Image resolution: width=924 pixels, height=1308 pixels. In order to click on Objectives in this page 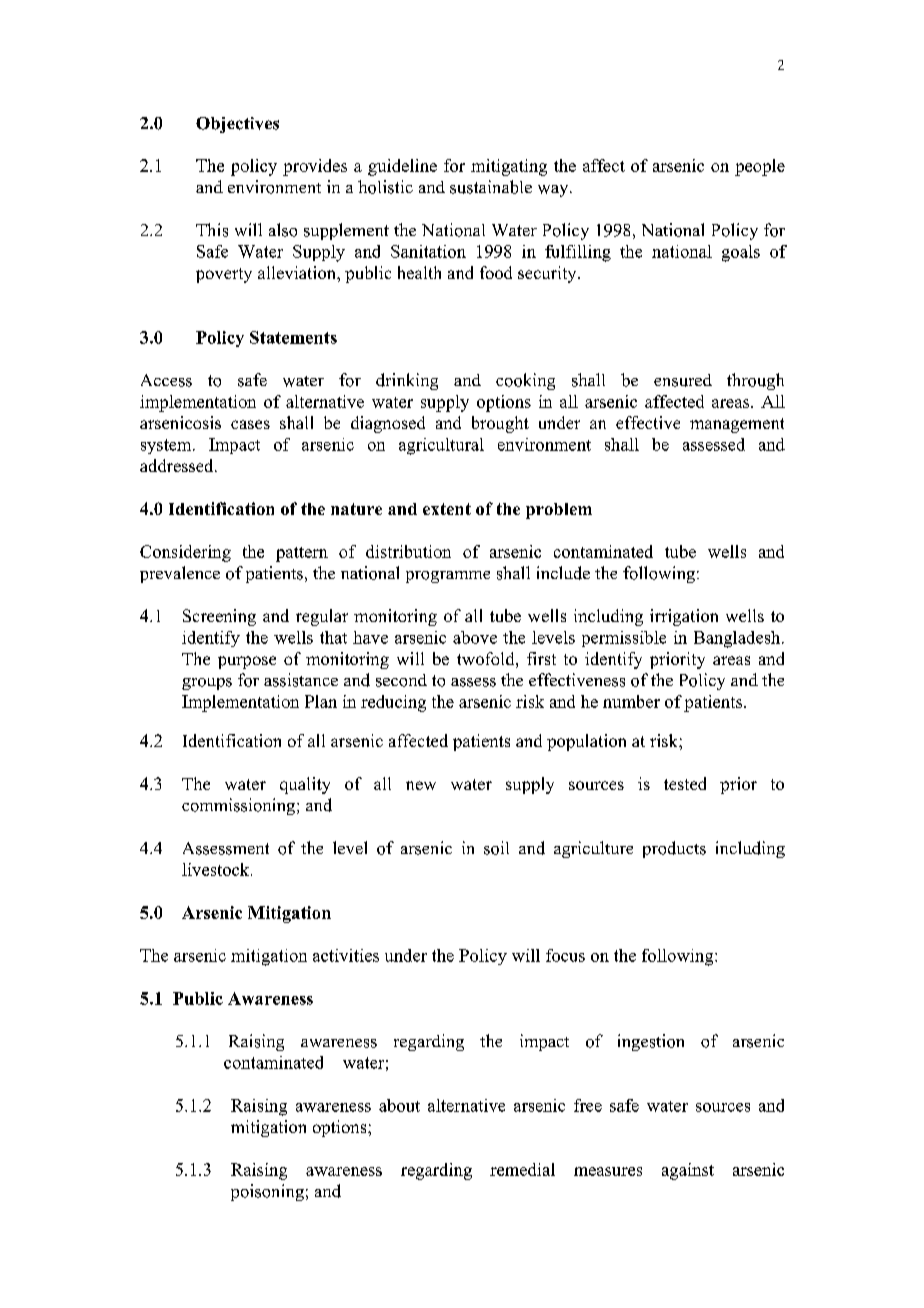, I will do `click(237, 125)`.
